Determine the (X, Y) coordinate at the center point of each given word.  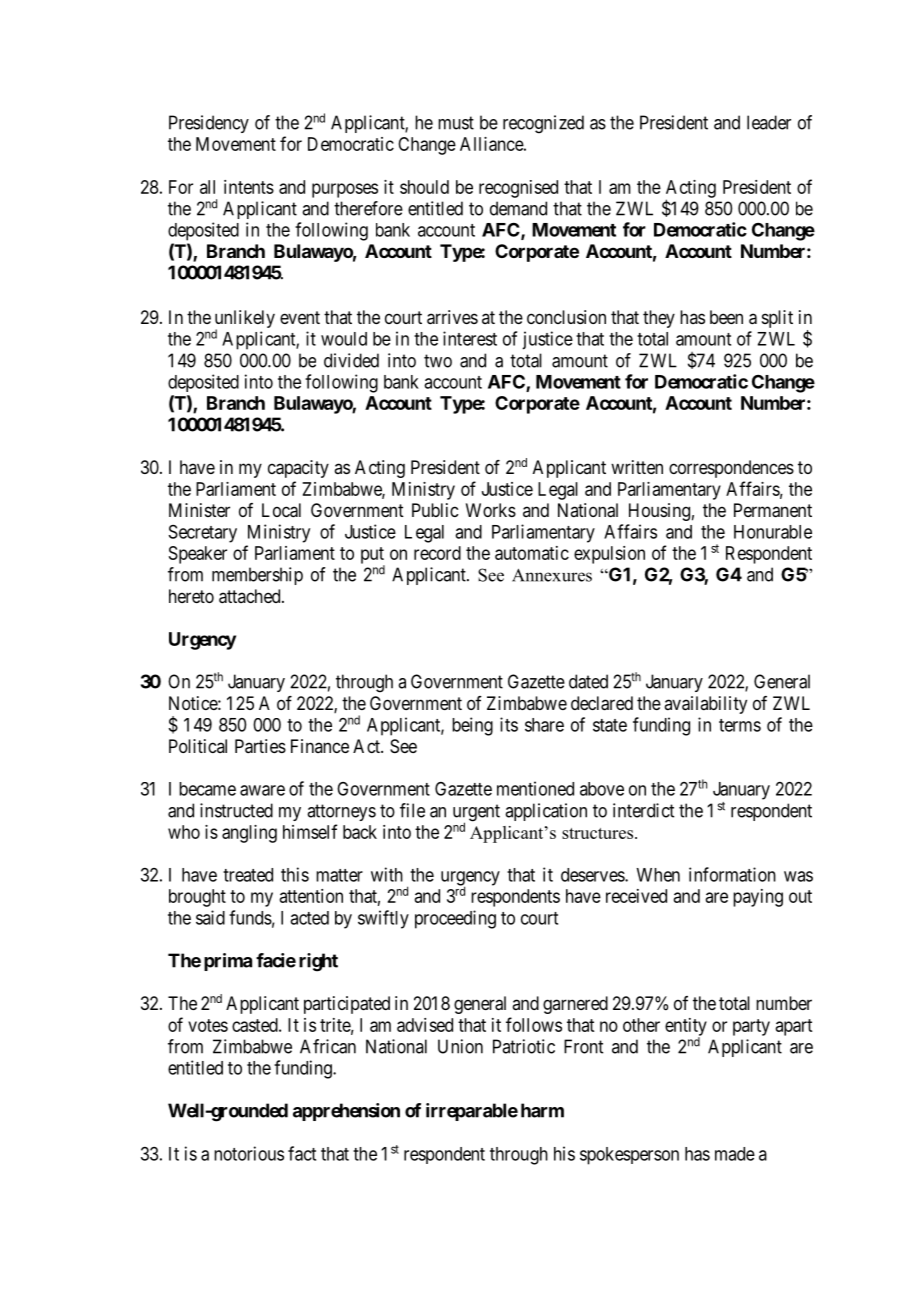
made (735, 1154)
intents (249, 187)
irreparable (472, 1112)
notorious (249, 1153)
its (509, 724)
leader (769, 122)
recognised (518, 189)
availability (705, 705)
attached (251, 596)
